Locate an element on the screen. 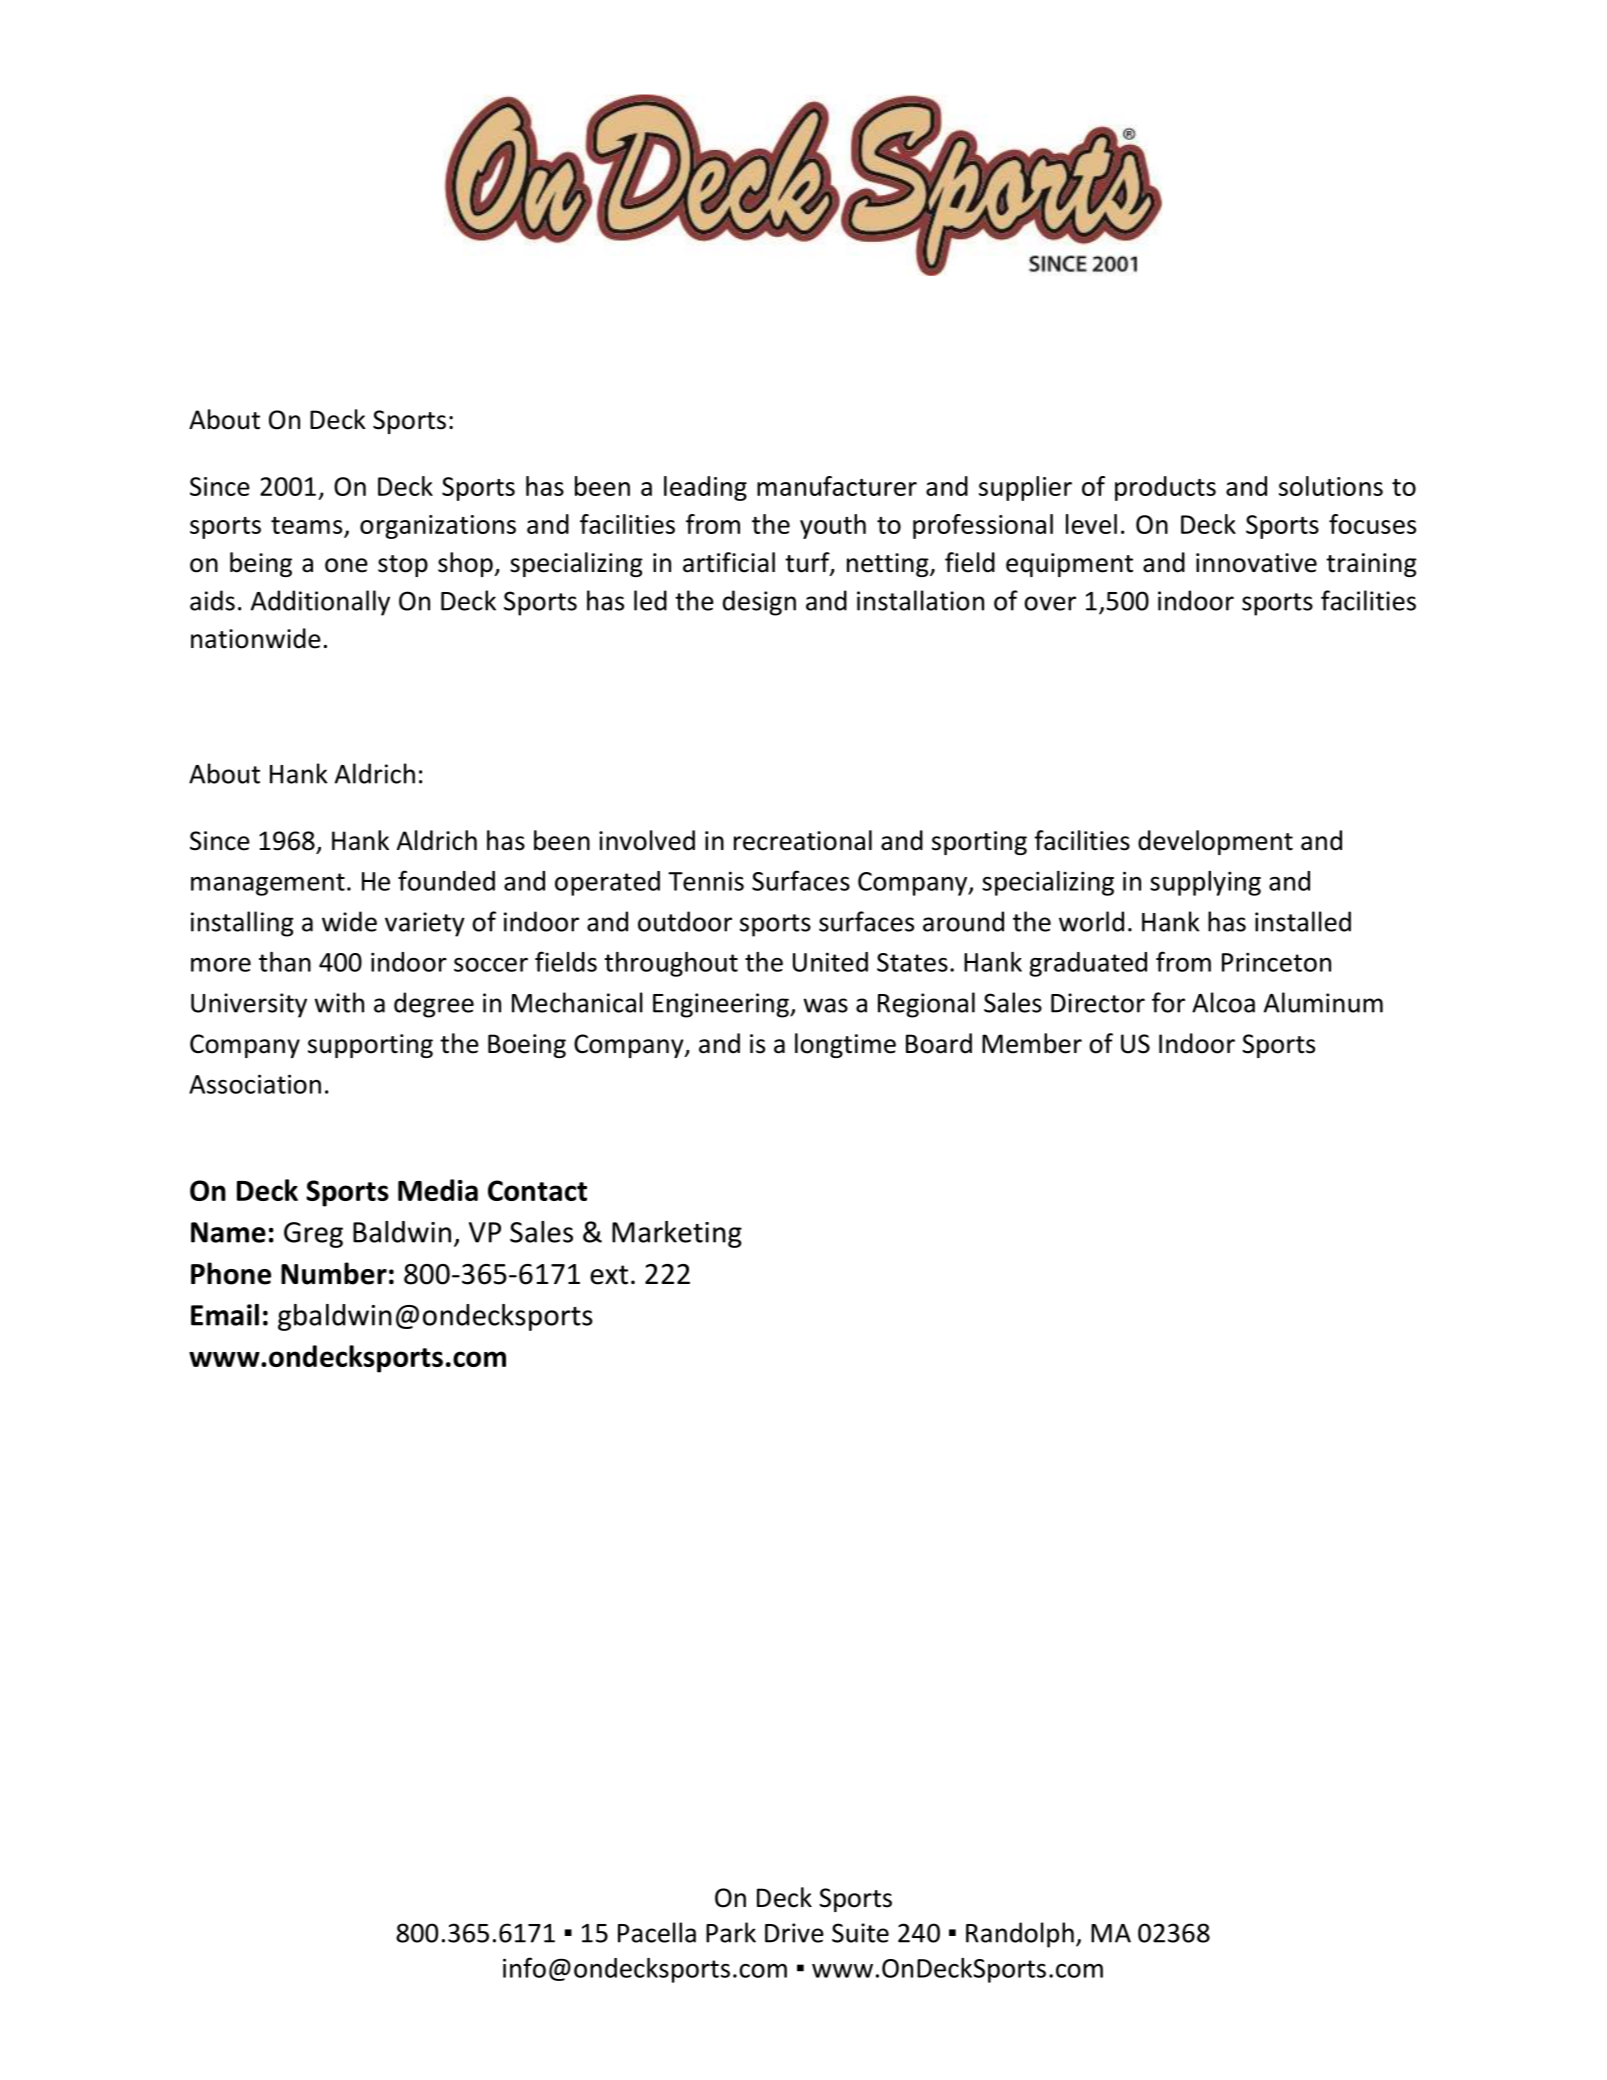 The height and width of the screenshot is (2080, 1607). Marketing is located at coordinates (677, 1234).
